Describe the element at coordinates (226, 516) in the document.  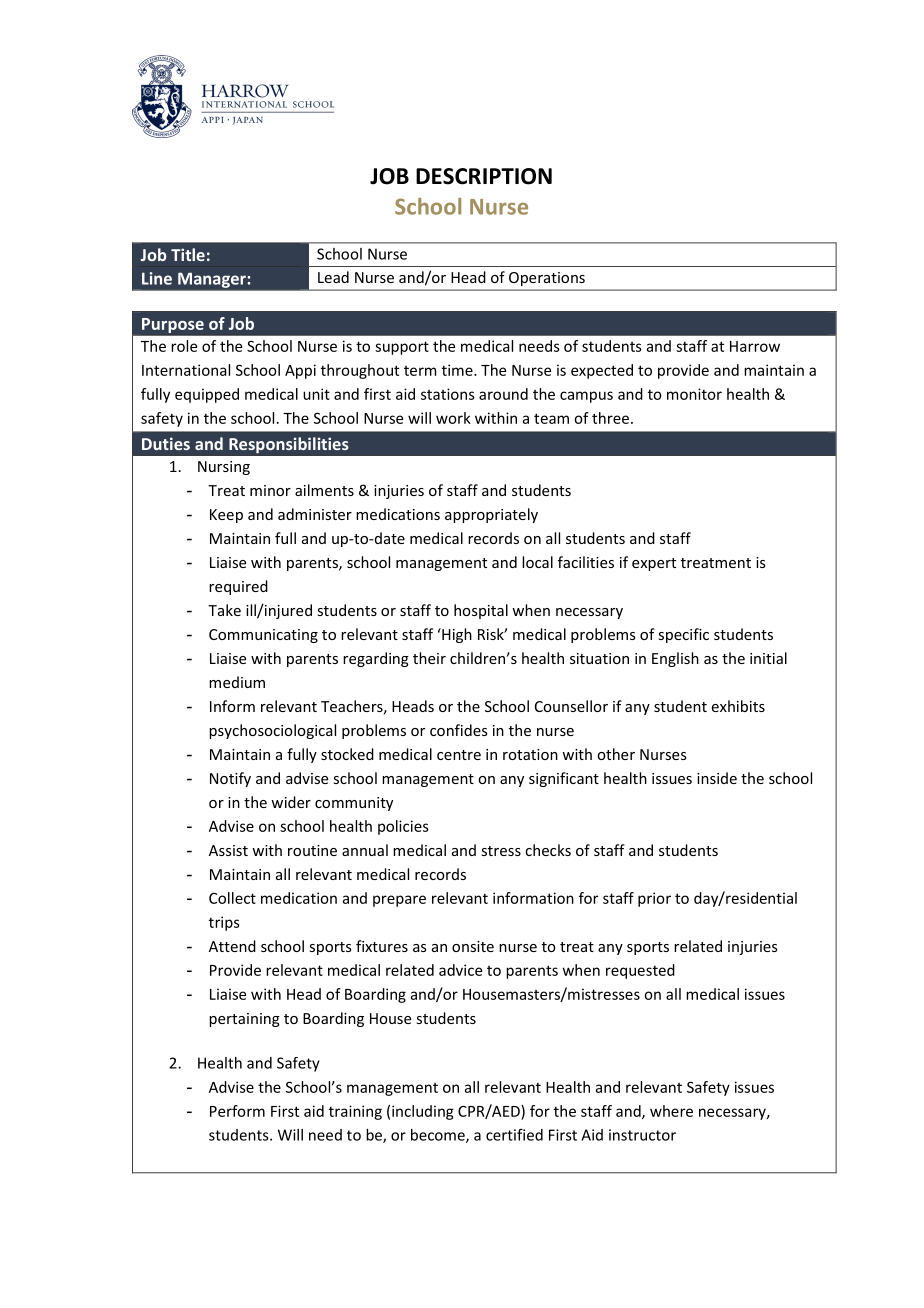
I see `Keep` at that location.
